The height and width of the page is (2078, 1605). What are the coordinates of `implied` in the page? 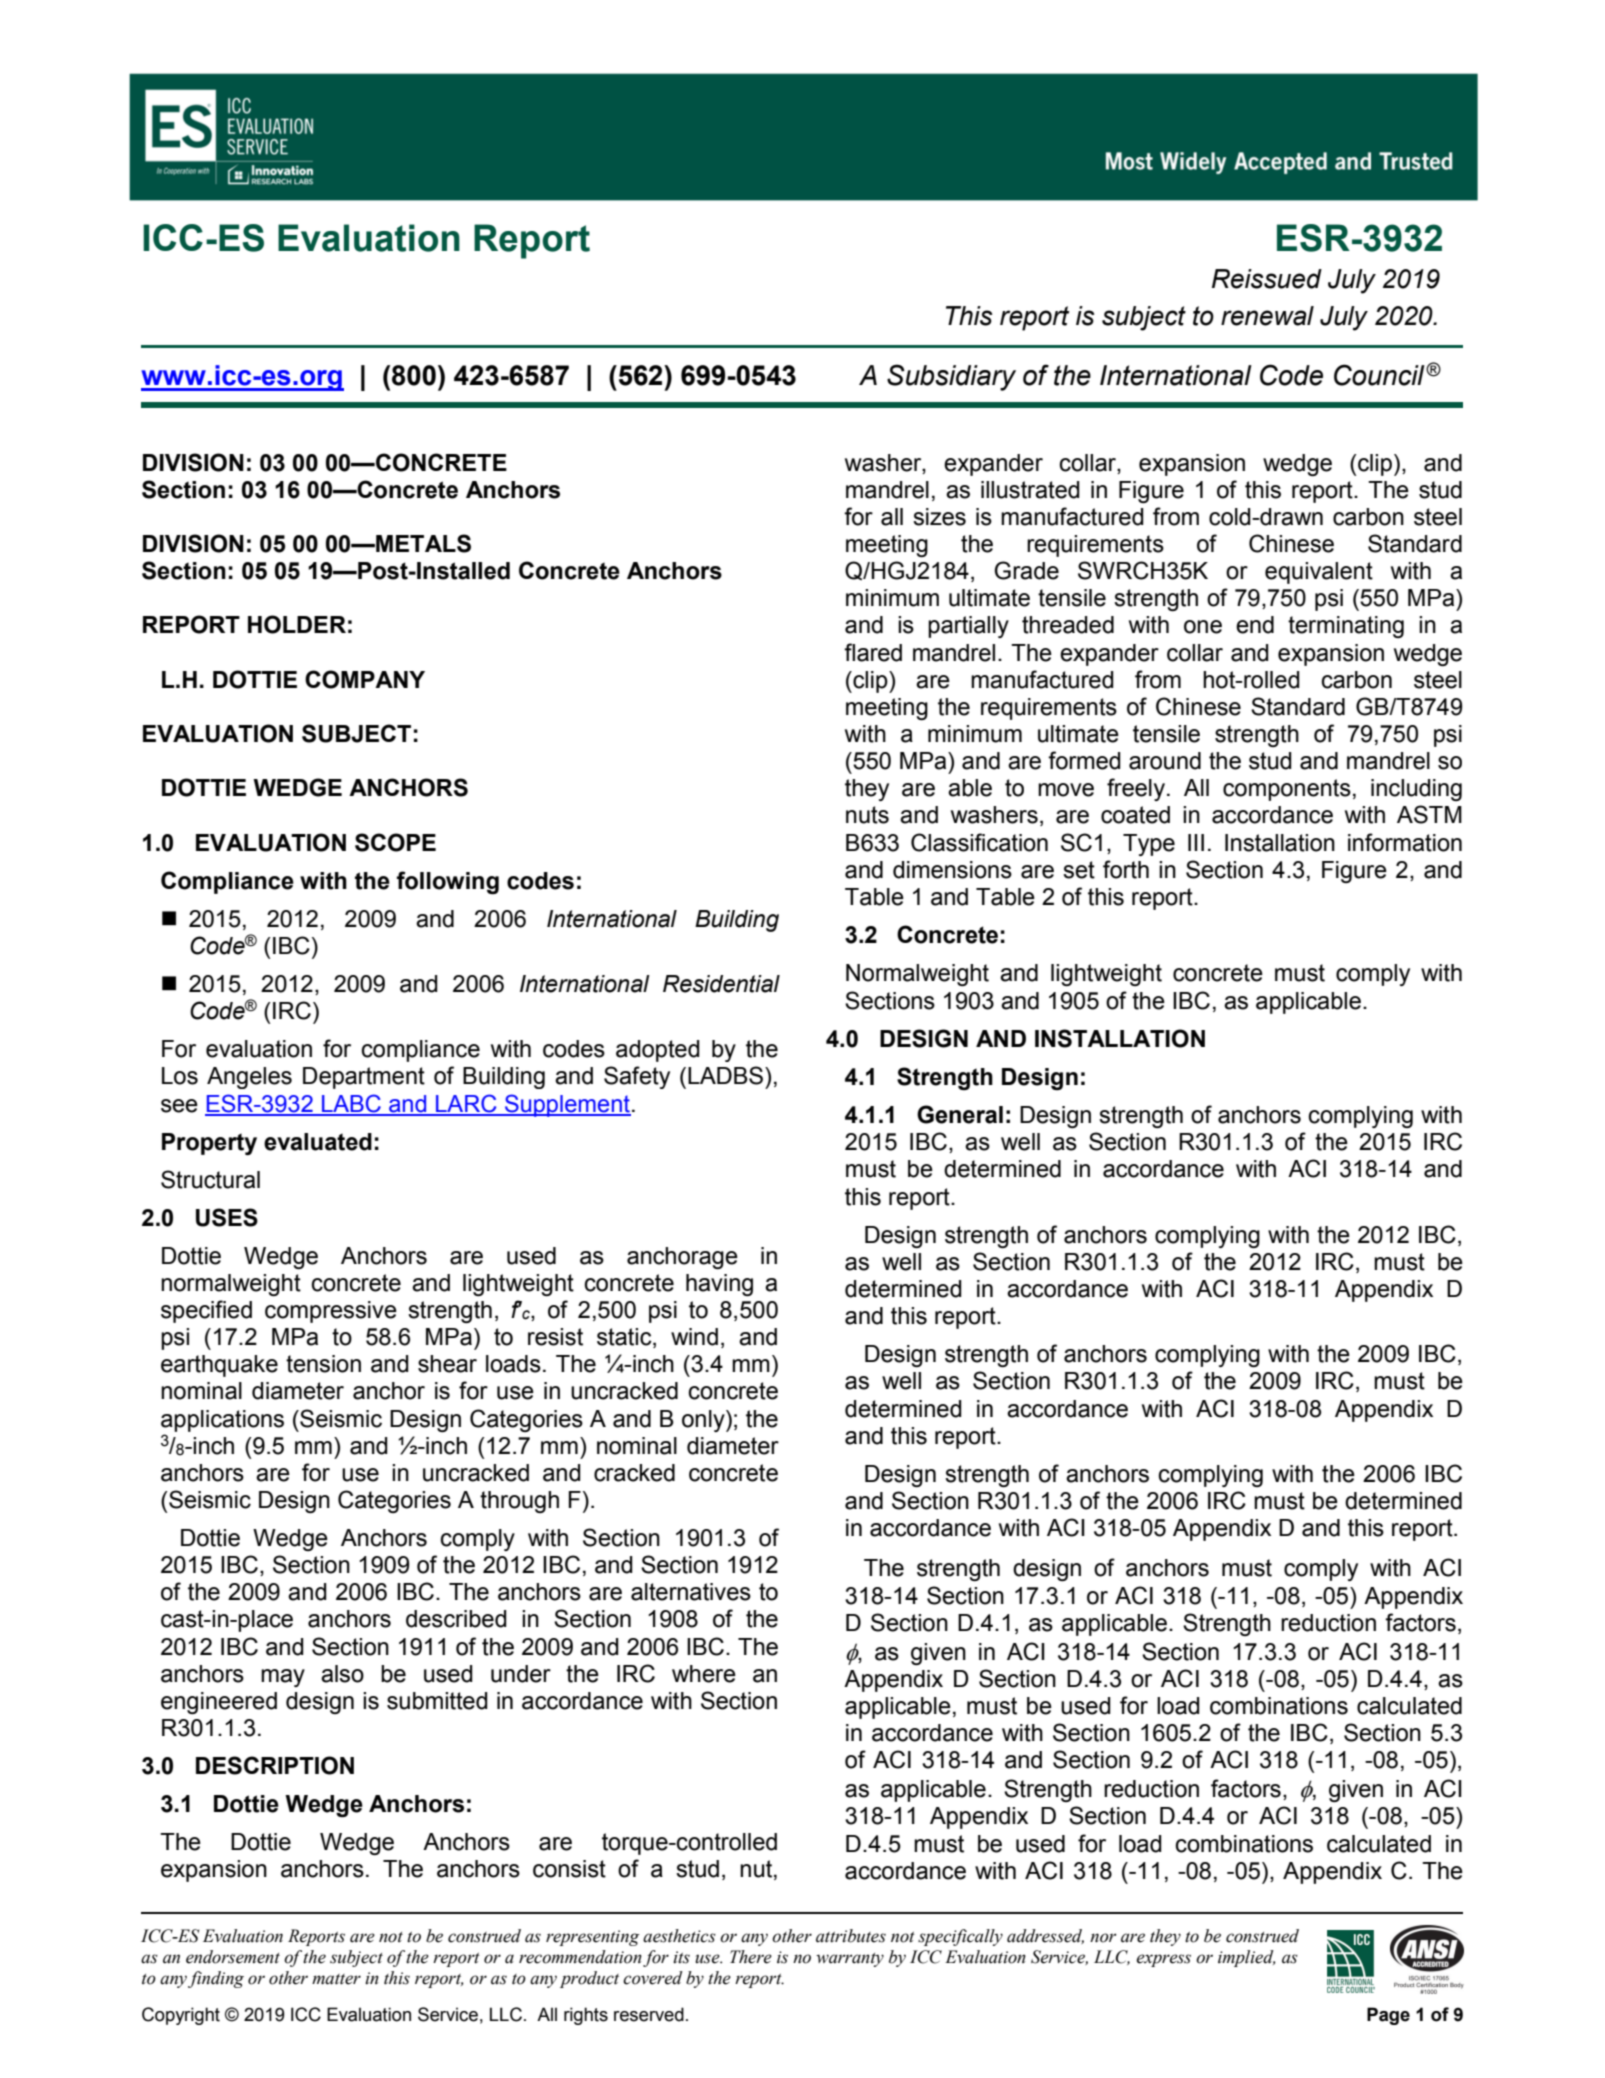 It's located at (1247, 1958).
